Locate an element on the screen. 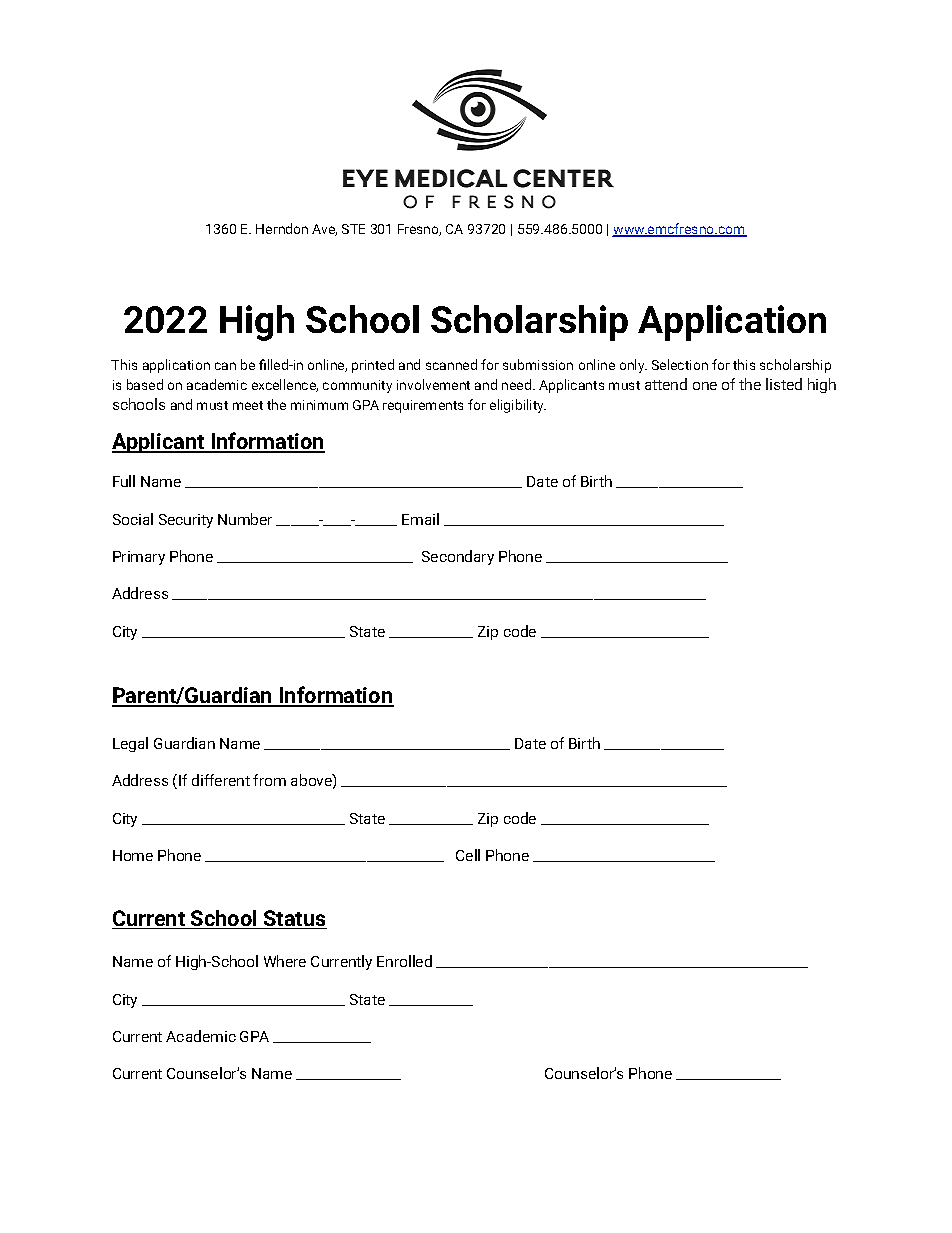 This screenshot has width=952, height=1233. Primary is located at coordinates (139, 558).
